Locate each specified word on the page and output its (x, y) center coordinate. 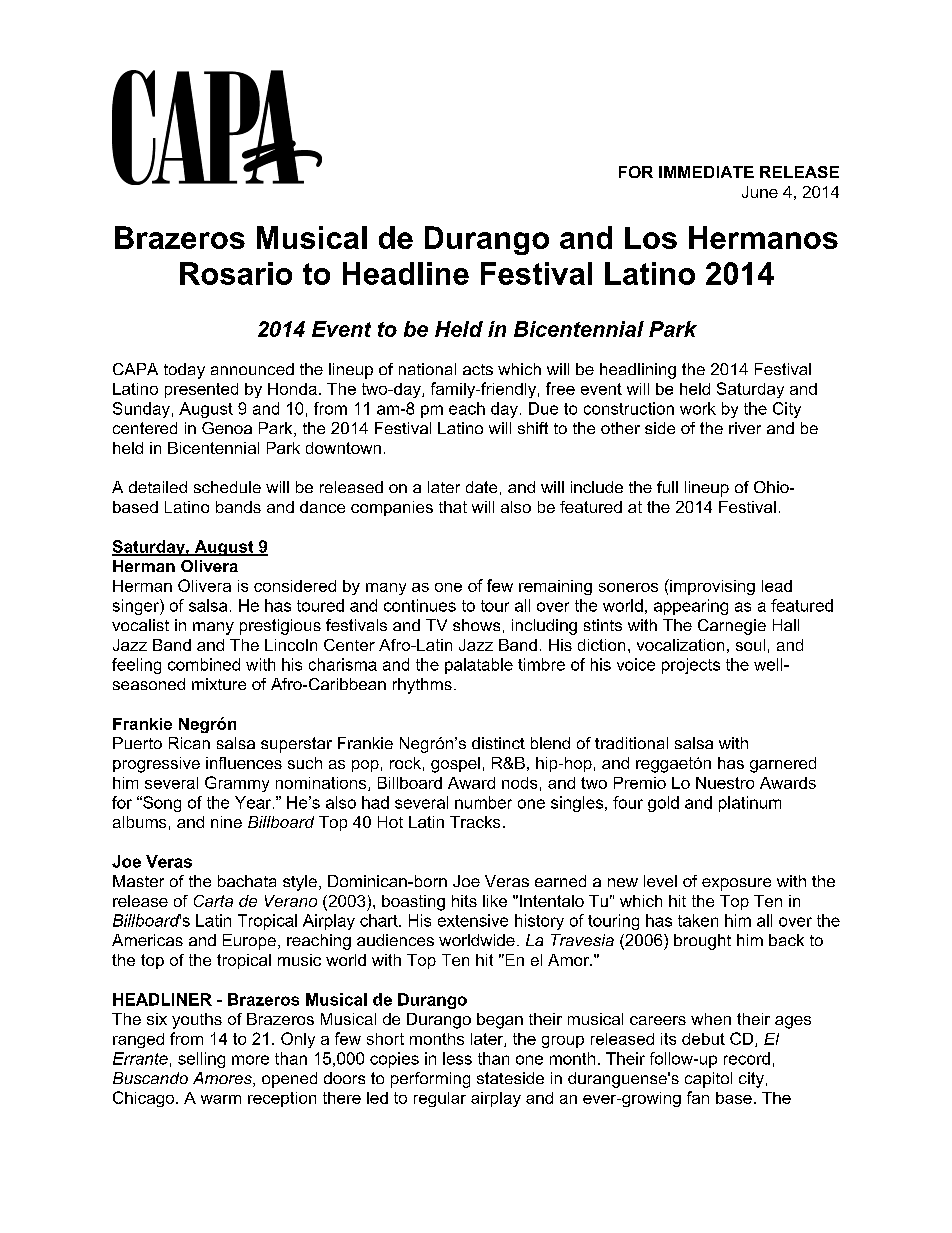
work (698, 408)
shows (476, 625)
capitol (708, 1080)
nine (226, 822)
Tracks (475, 822)
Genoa (227, 428)
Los (651, 238)
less (457, 1058)
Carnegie (732, 627)
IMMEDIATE (706, 172)
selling (201, 1060)
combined (204, 664)
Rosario (236, 273)
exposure (736, 884)
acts (478, 369)
